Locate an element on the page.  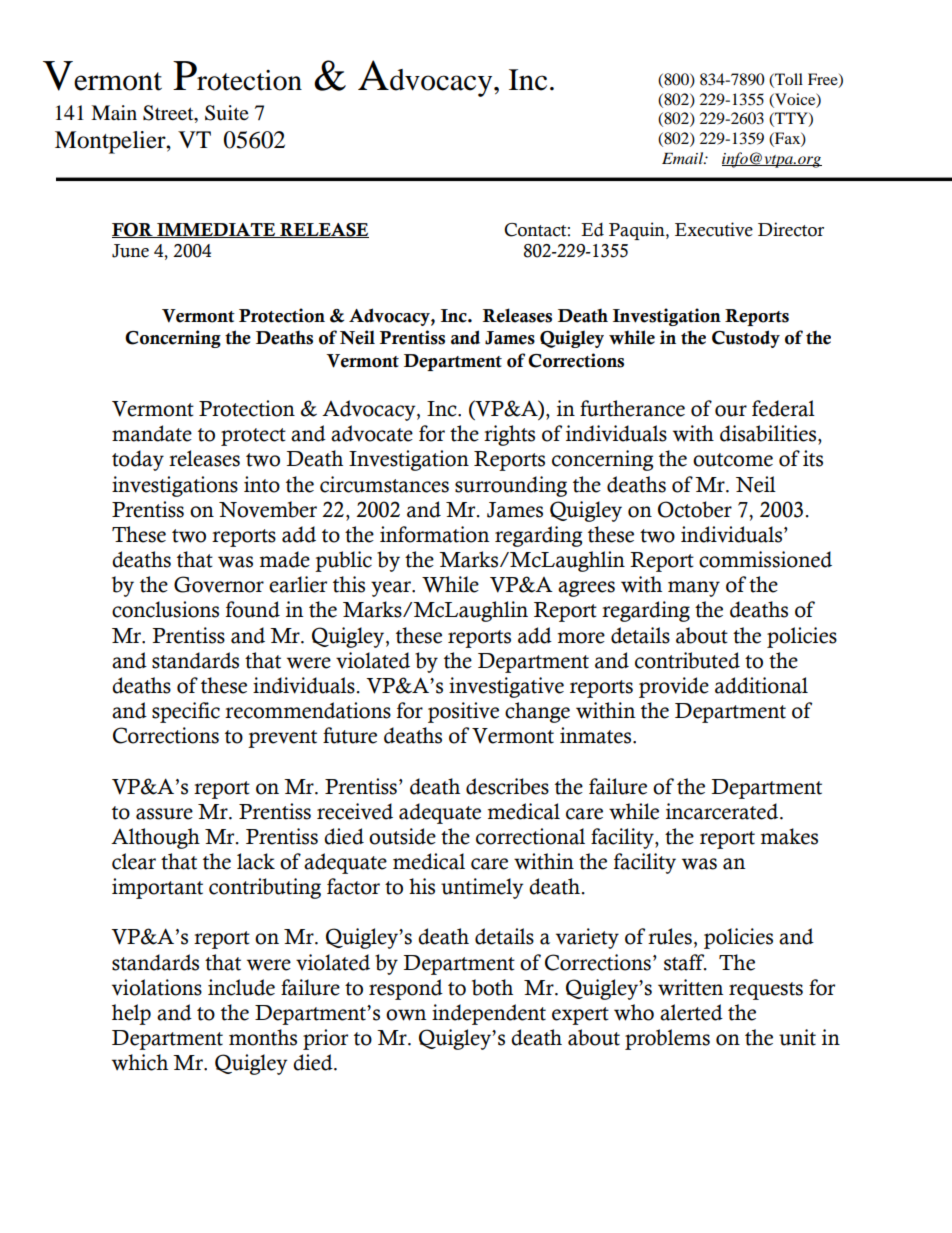
rights is located at coordinates (509, 435).
